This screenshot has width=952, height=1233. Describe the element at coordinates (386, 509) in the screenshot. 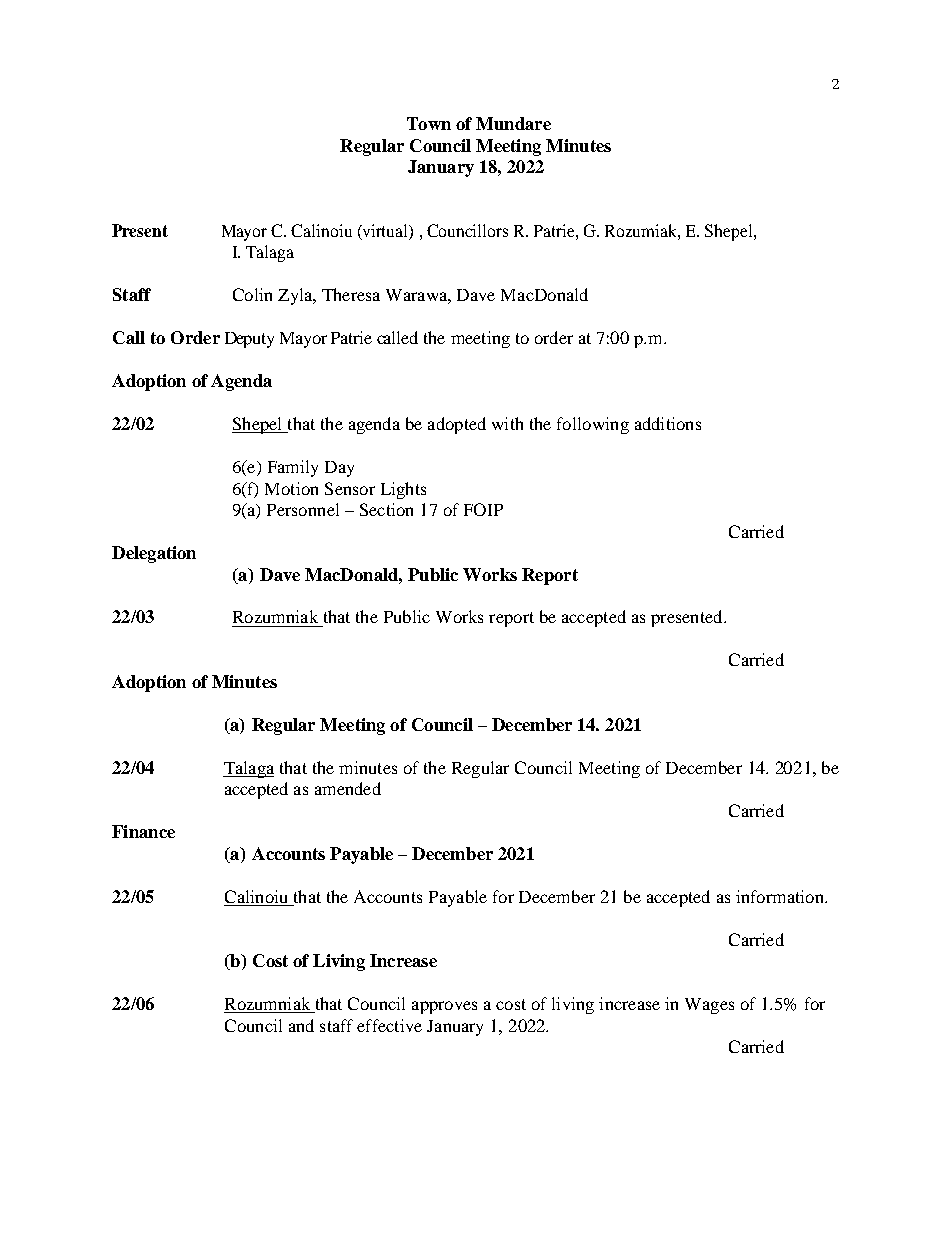

I see `Section` at that location.
